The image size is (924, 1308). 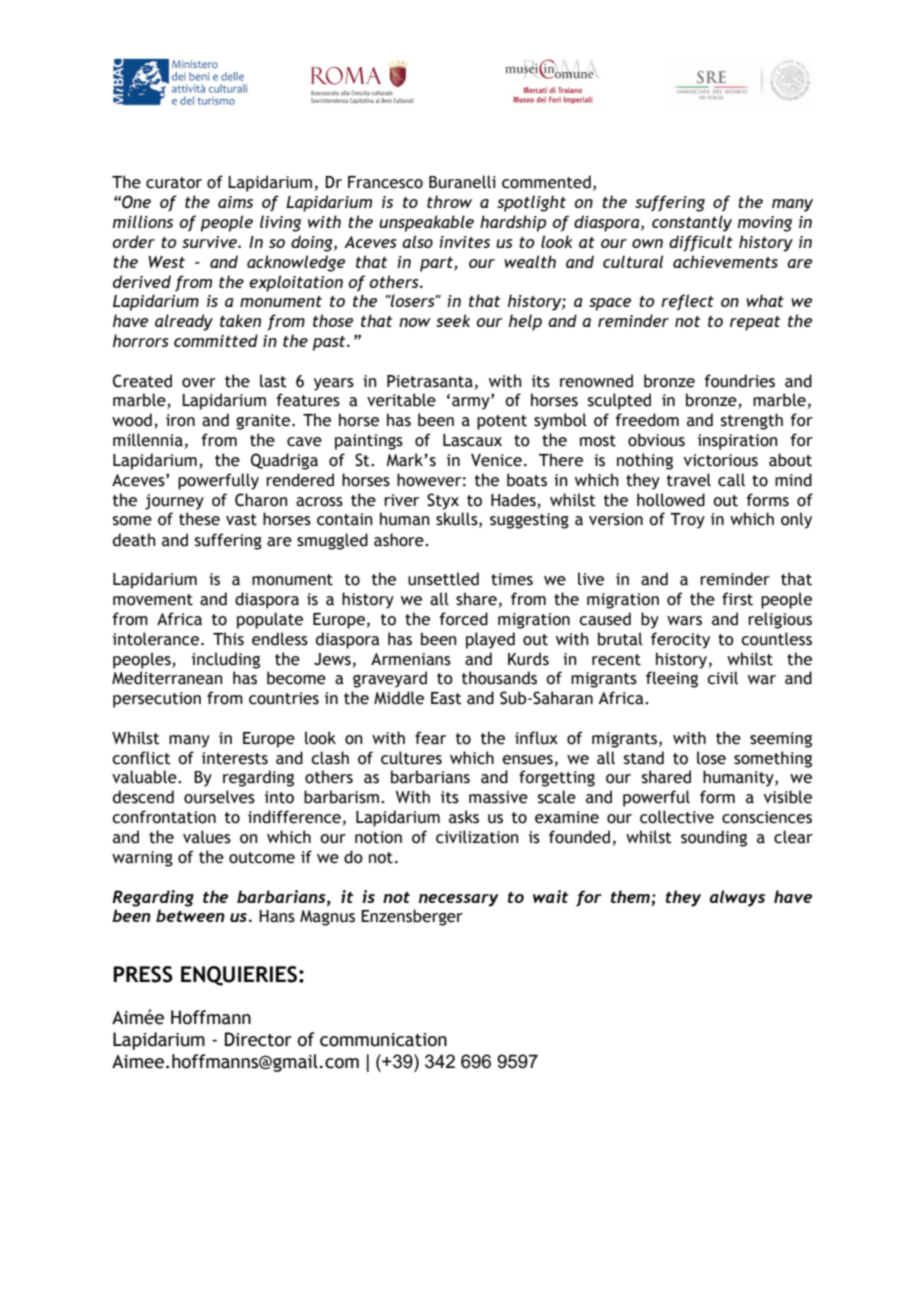 What do you see at coordinates (383, 1040) in the document?
I see `communication` at bounding box center [383, 1040].
